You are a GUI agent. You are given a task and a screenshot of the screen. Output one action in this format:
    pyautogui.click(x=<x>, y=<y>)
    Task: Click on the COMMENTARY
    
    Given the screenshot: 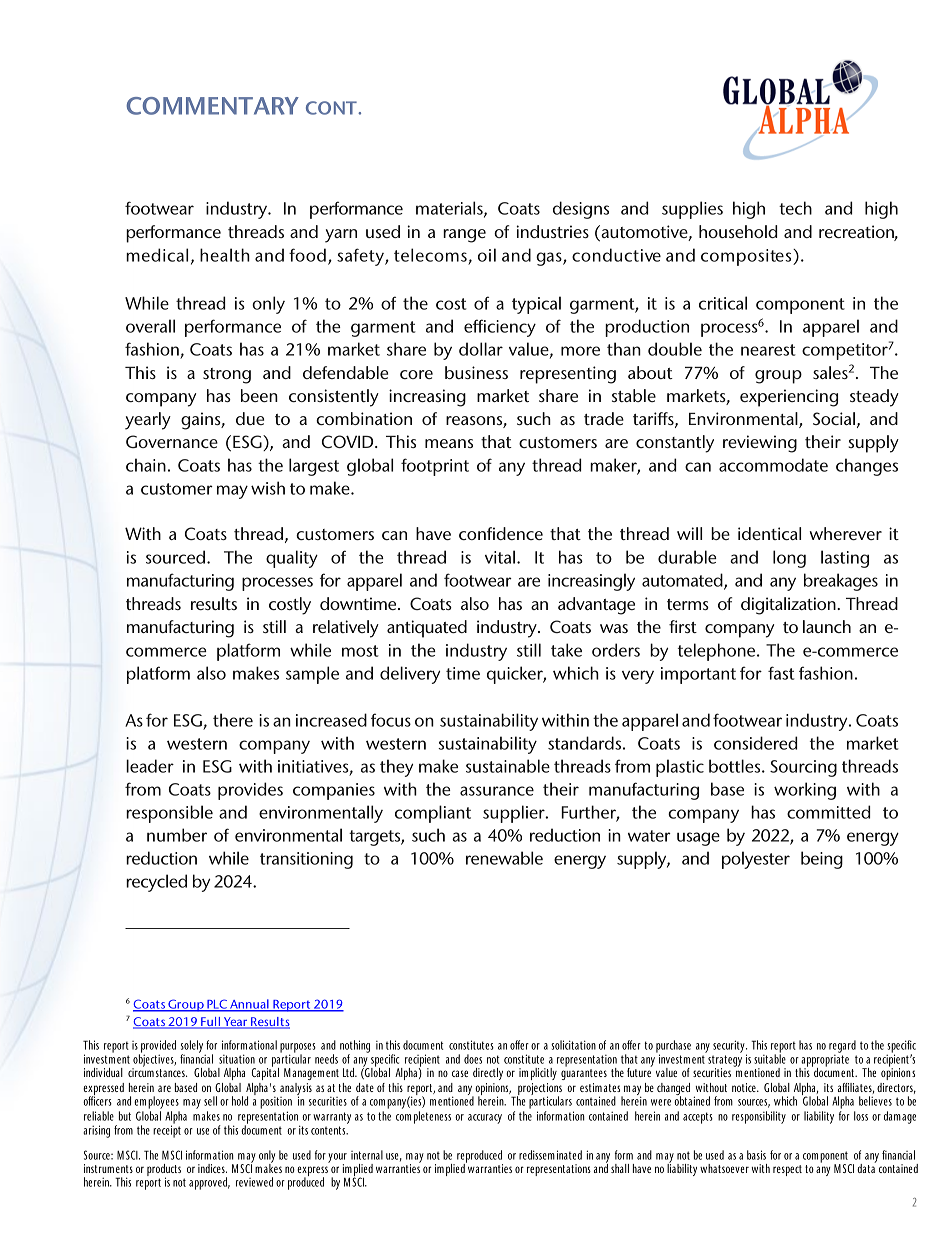 What is the action you would take?
    pyautogui.click(x=212, y=106)
